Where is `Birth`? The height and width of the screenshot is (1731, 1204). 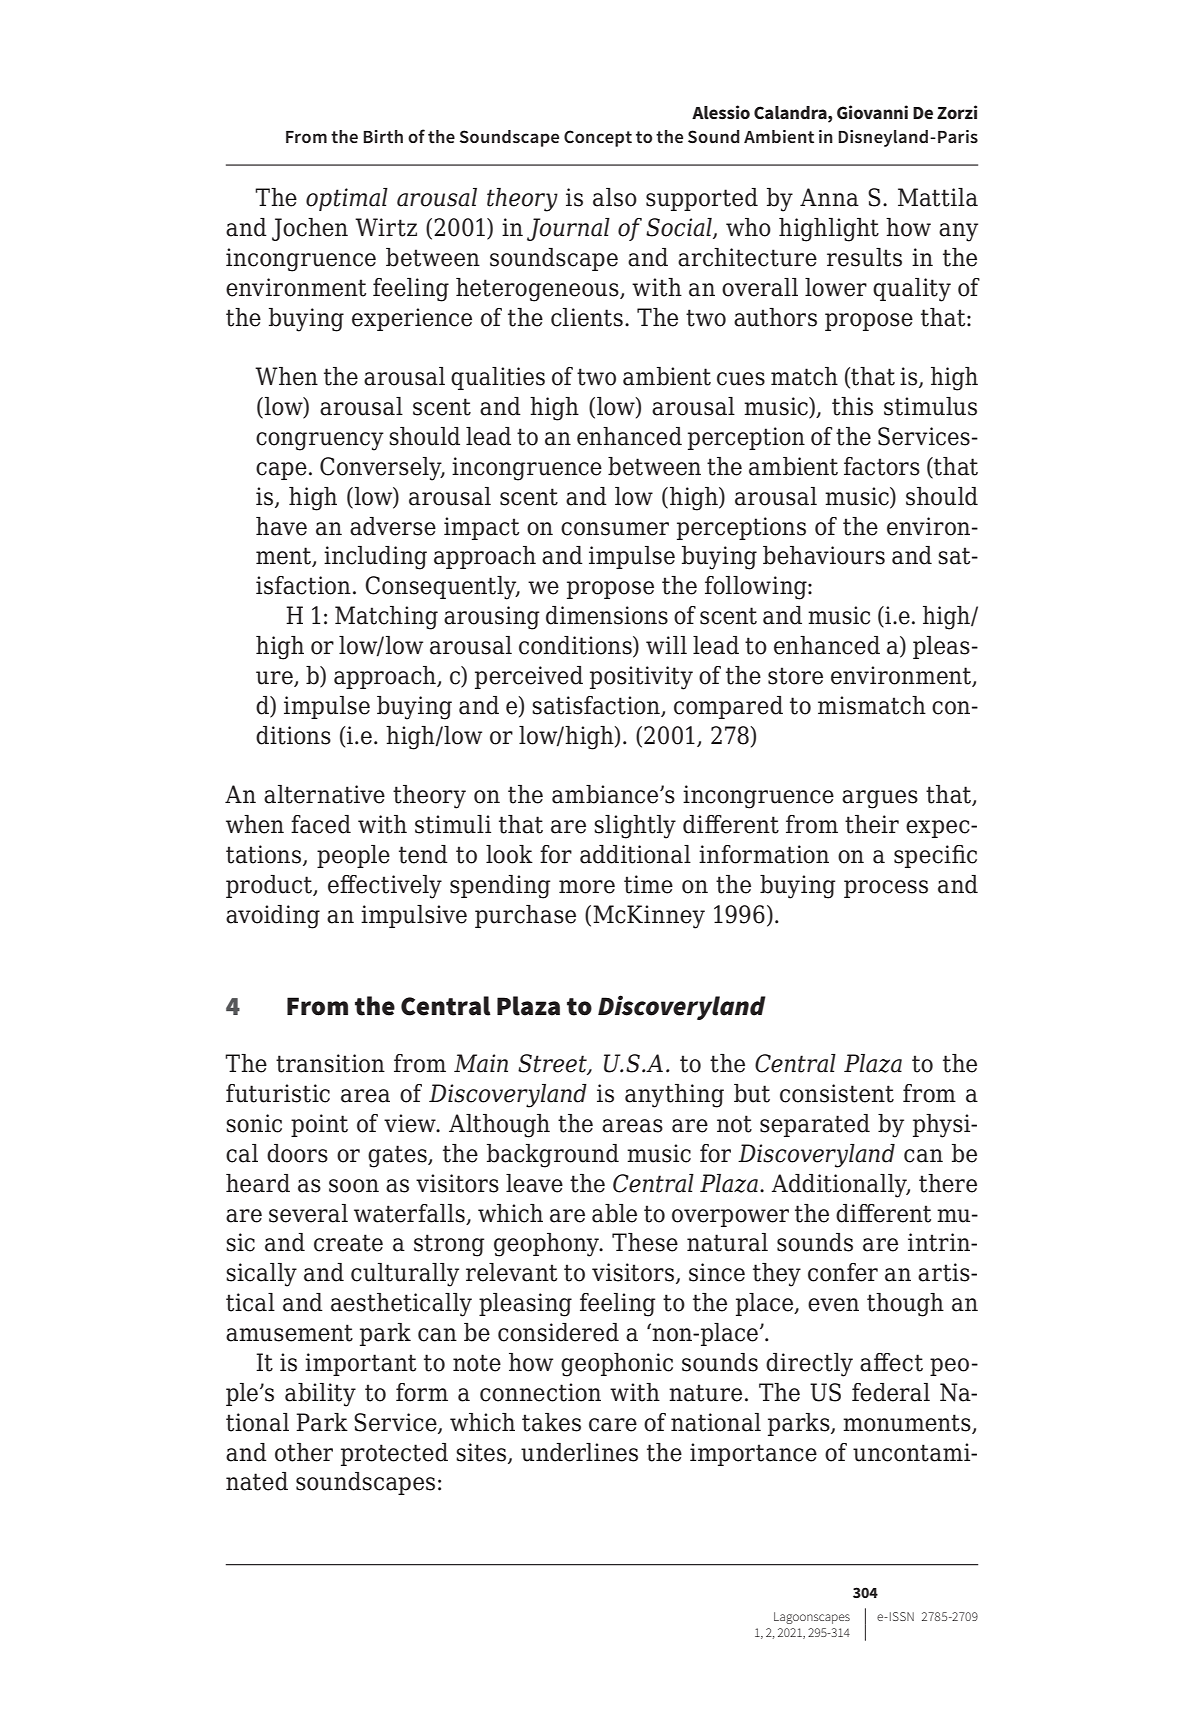 Birth is located at coordinates (383, 136).
